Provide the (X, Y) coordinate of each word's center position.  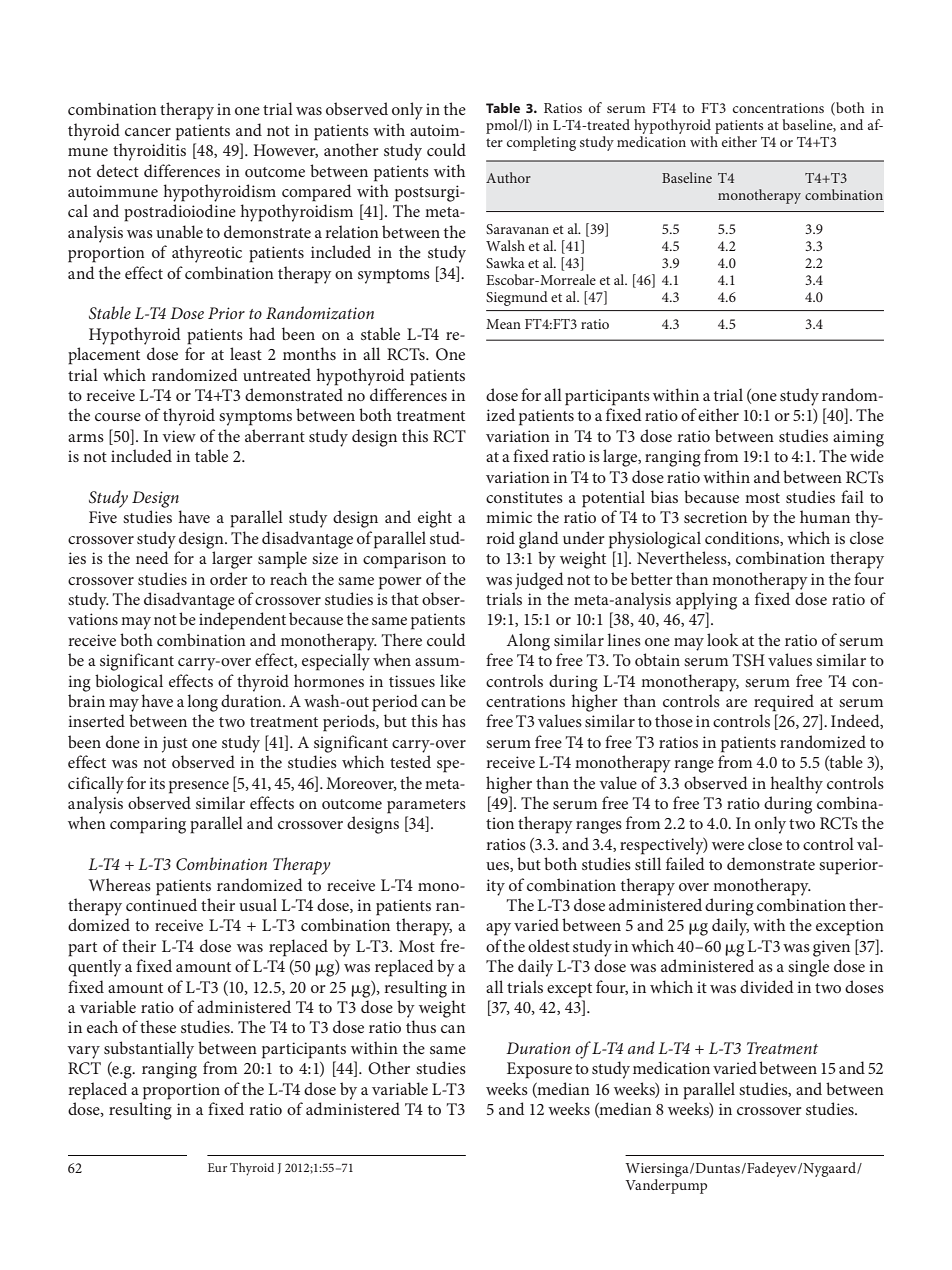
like (453, 680)
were (728, 846)
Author (508, 177)
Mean (503, 324)
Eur (217, 1167)
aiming (858, 438)
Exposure (539, 1070)
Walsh (505, 245)
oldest (549, 945)
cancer (148, 132)
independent (242, 621)
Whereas (120, 884)
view (179, 436)
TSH (748, 660)
